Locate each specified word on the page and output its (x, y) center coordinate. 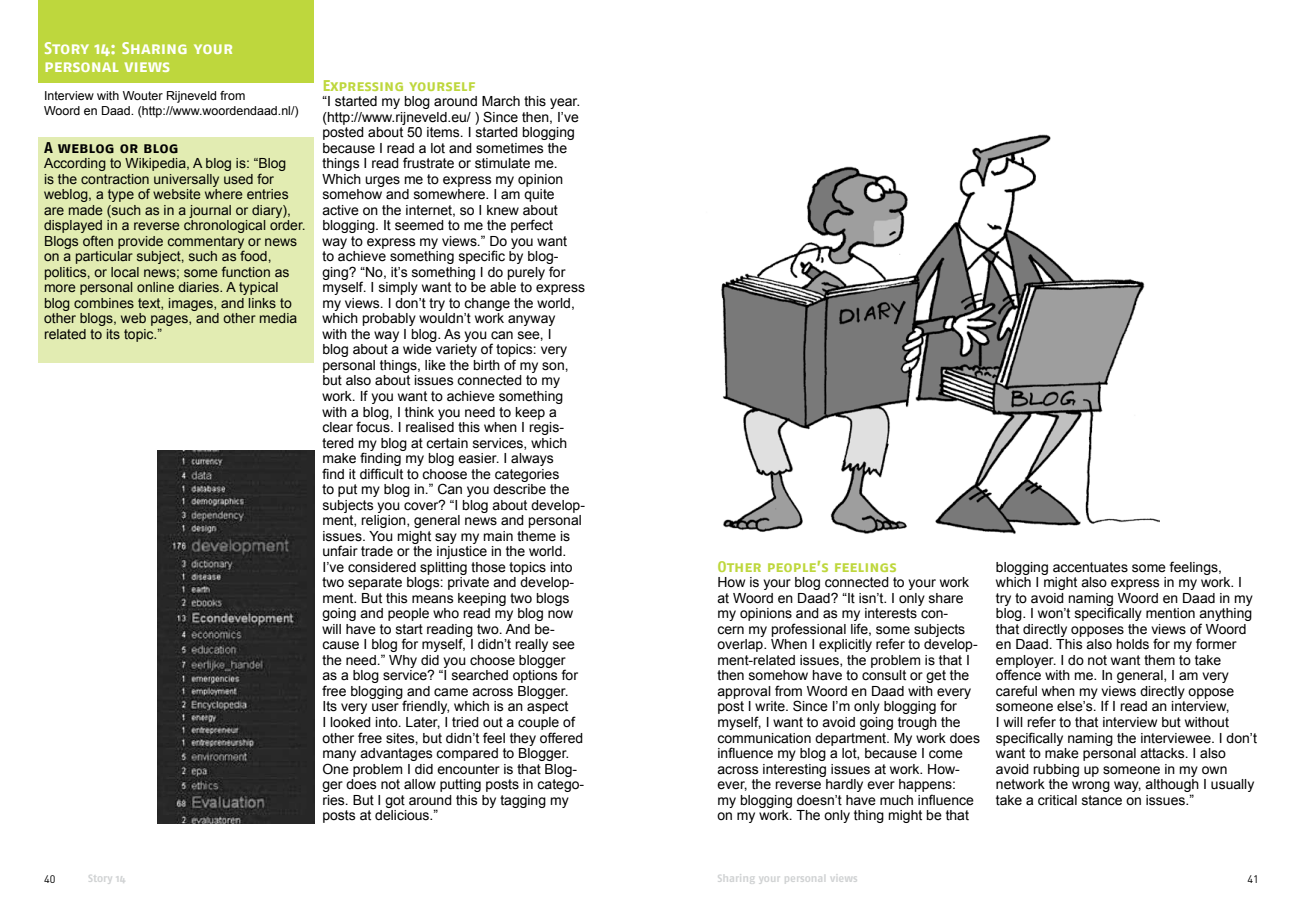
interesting (794, 770)
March (501, 101)
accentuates (1090, 567)
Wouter (143, 95)
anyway (531, 320)
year (564, 103)
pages (170, 322)
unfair (340, 551)
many (339, 755)
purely (526, 273)
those (488, 567)
